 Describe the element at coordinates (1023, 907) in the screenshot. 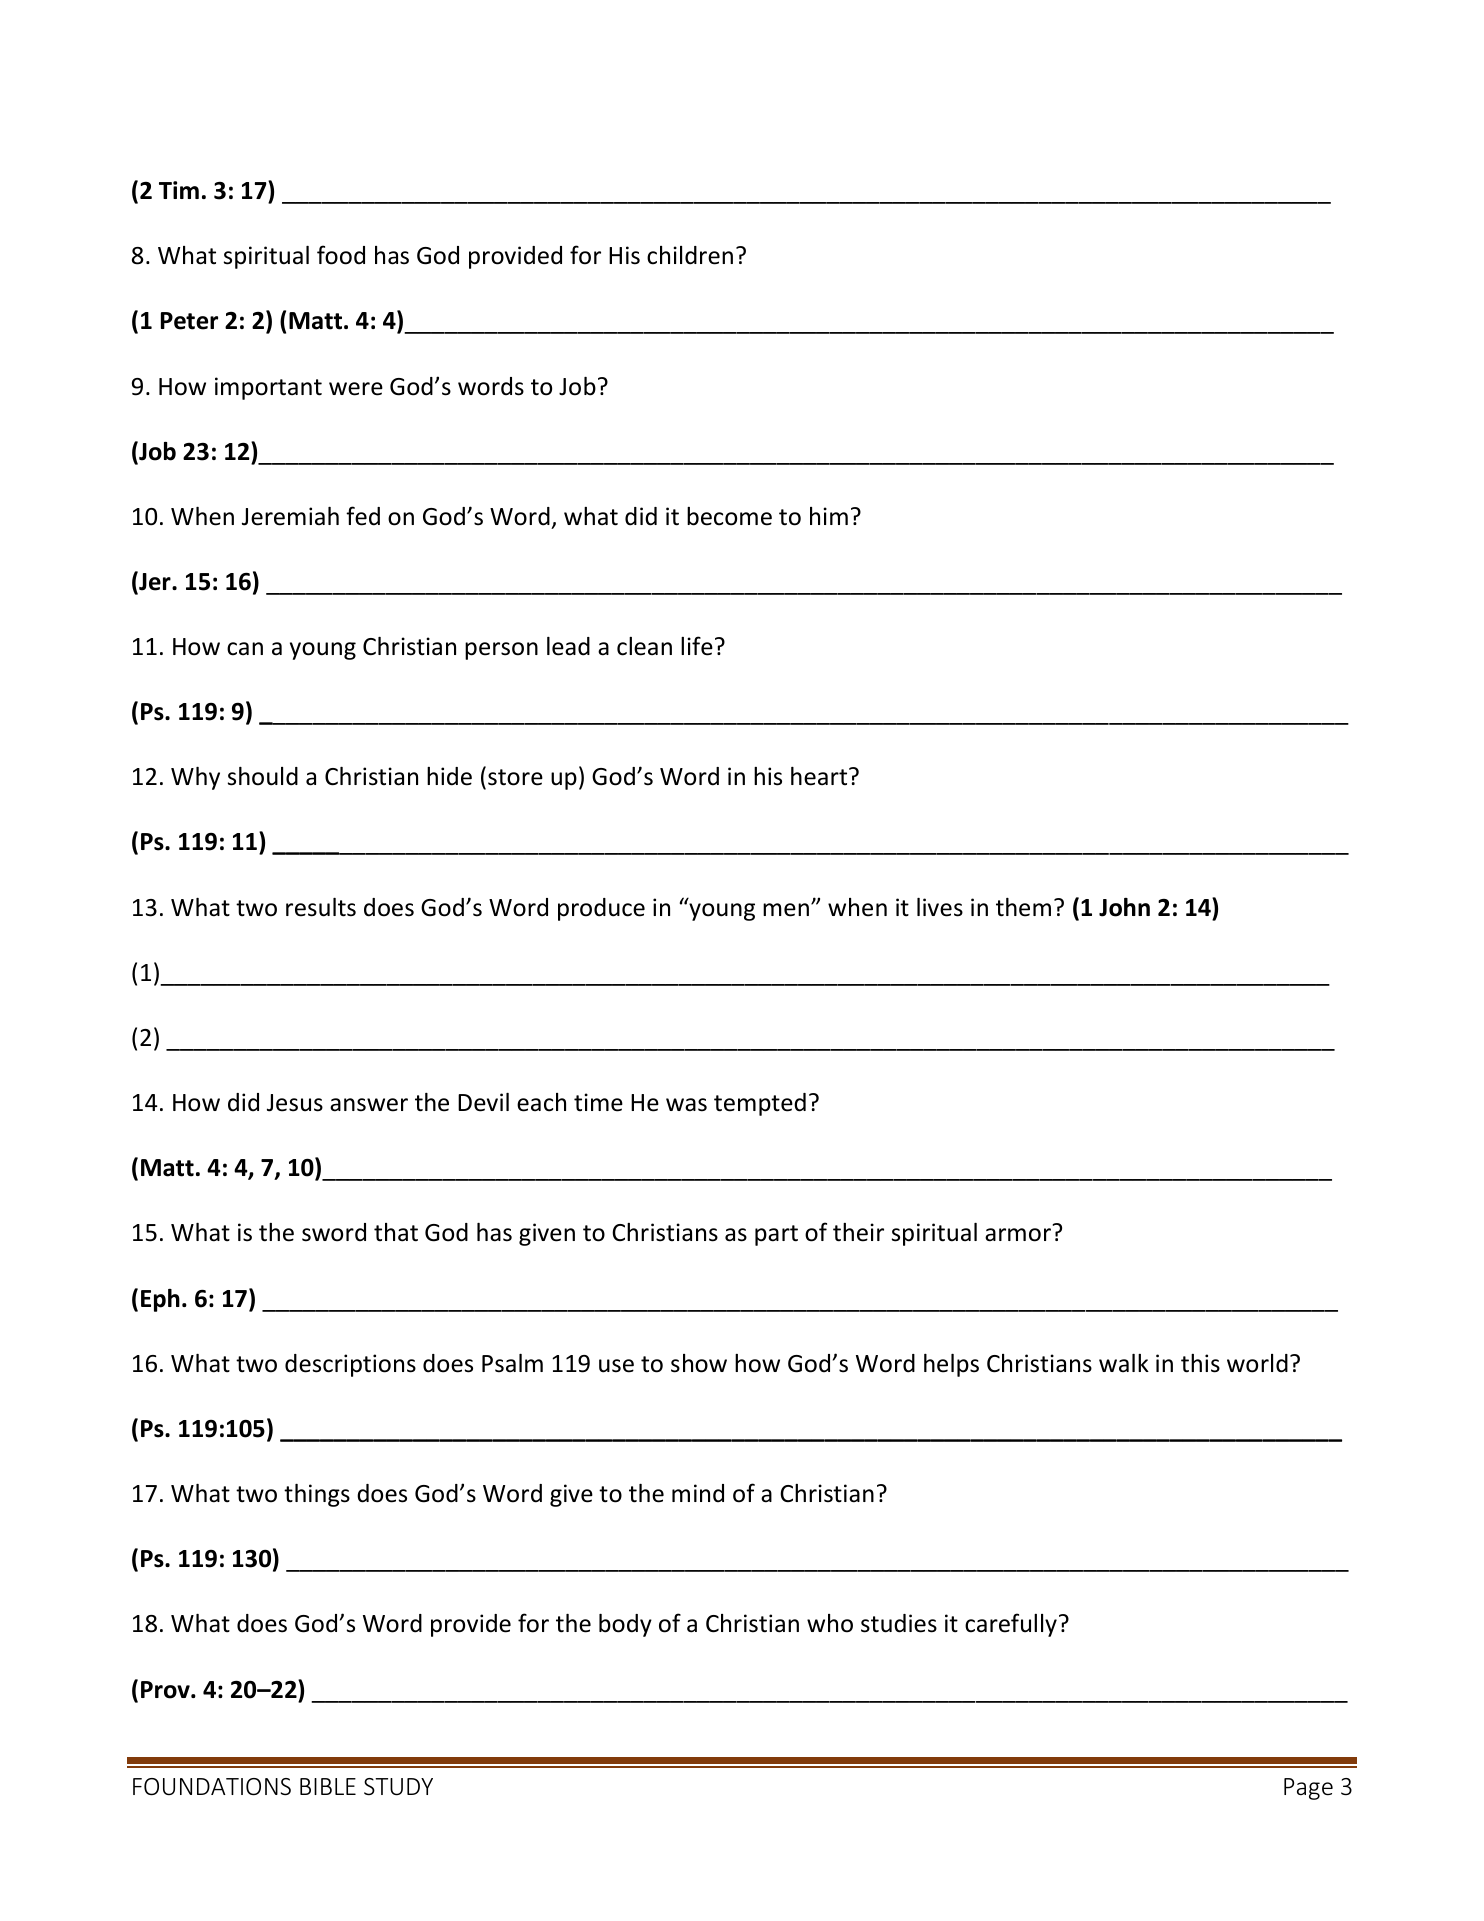

I see `them` at that location.
